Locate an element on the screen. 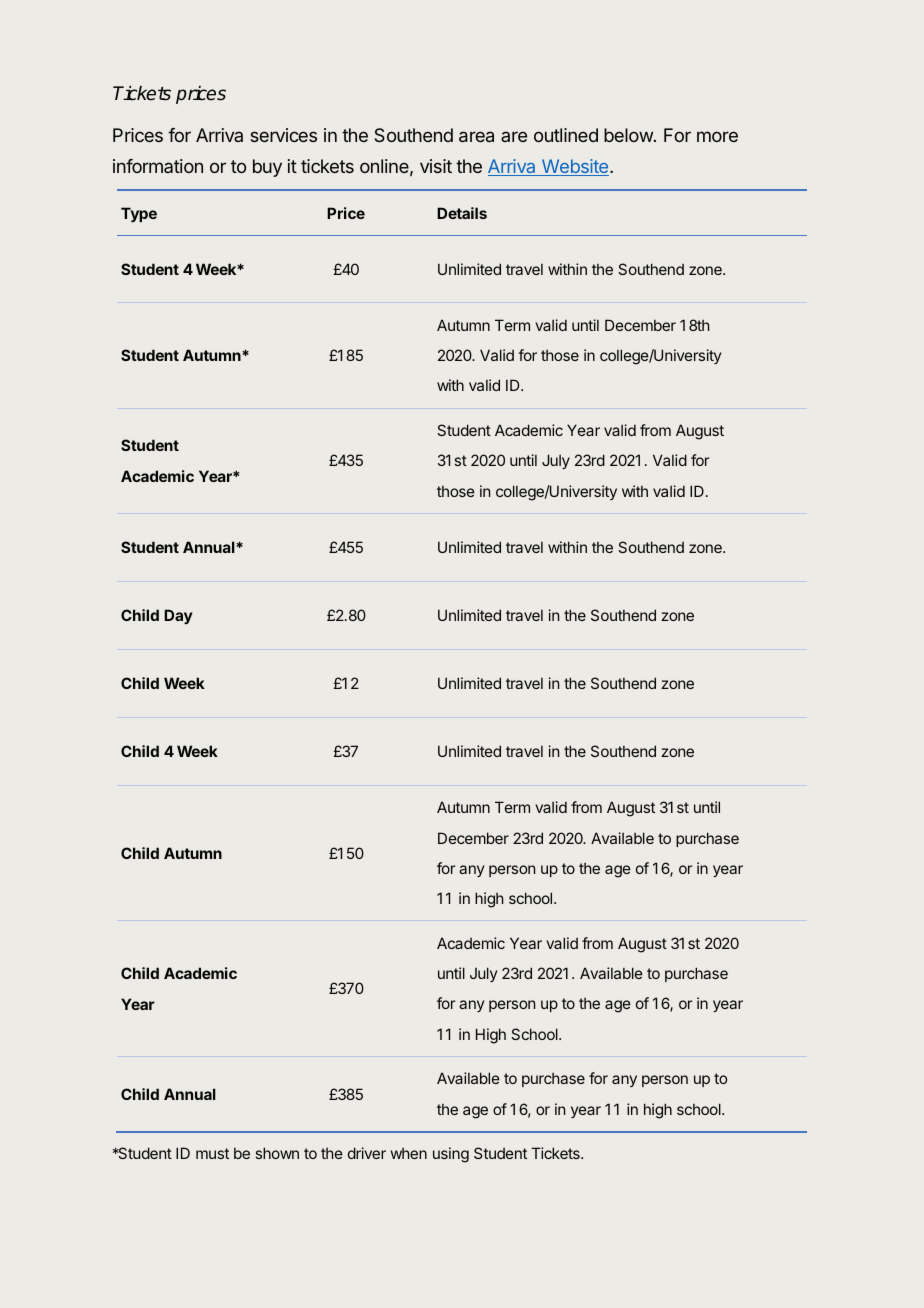 The image size is (924, 1308). when is located at coordinates (409, 1153).
